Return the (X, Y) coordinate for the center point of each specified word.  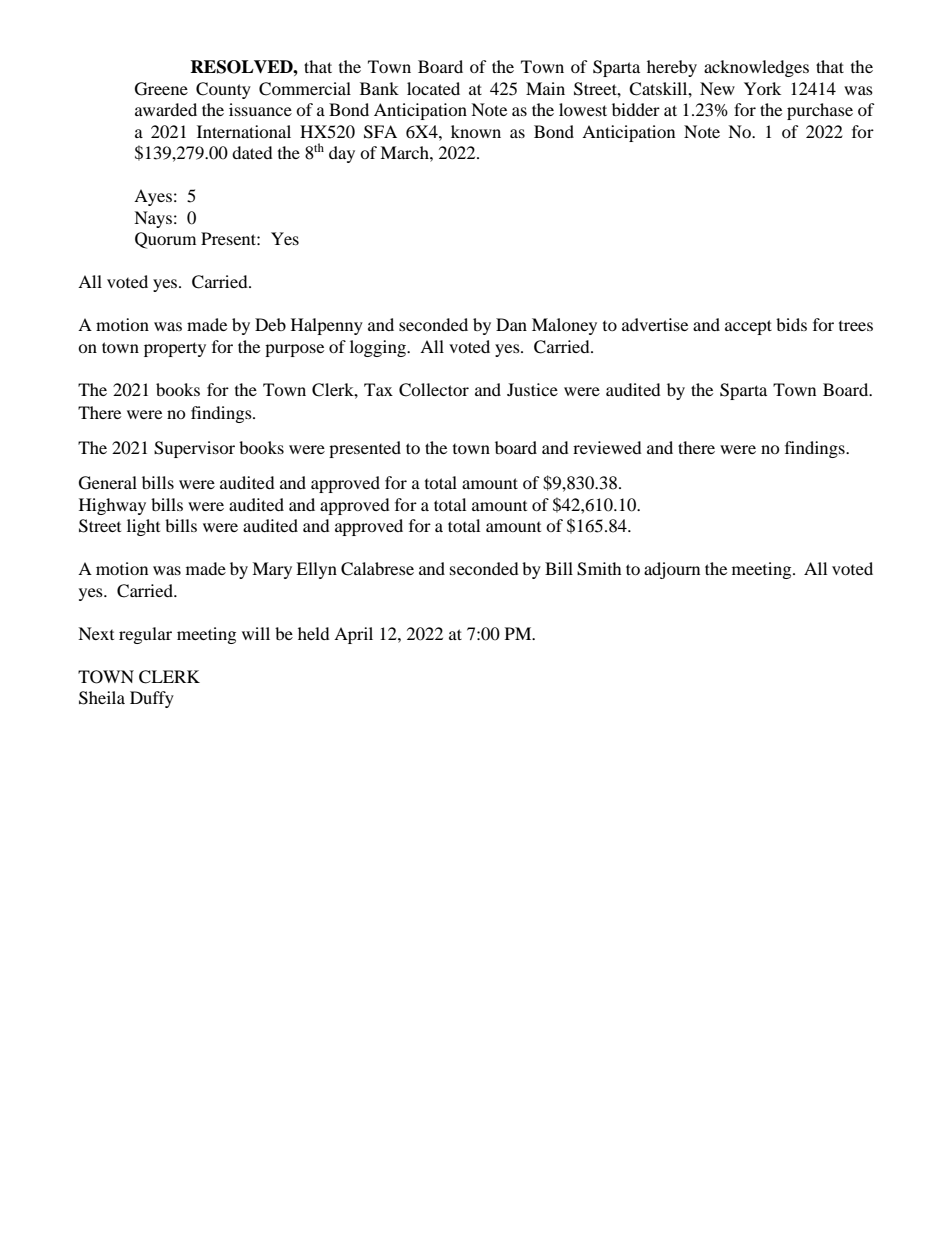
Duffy (152, 699)
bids (791, 324)
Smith (599, 569)
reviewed (607, 447)
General (108, 483)
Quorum (165, 240)
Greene (161, 89)
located (433, 88)
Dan (511, 324)
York (762, 88)
